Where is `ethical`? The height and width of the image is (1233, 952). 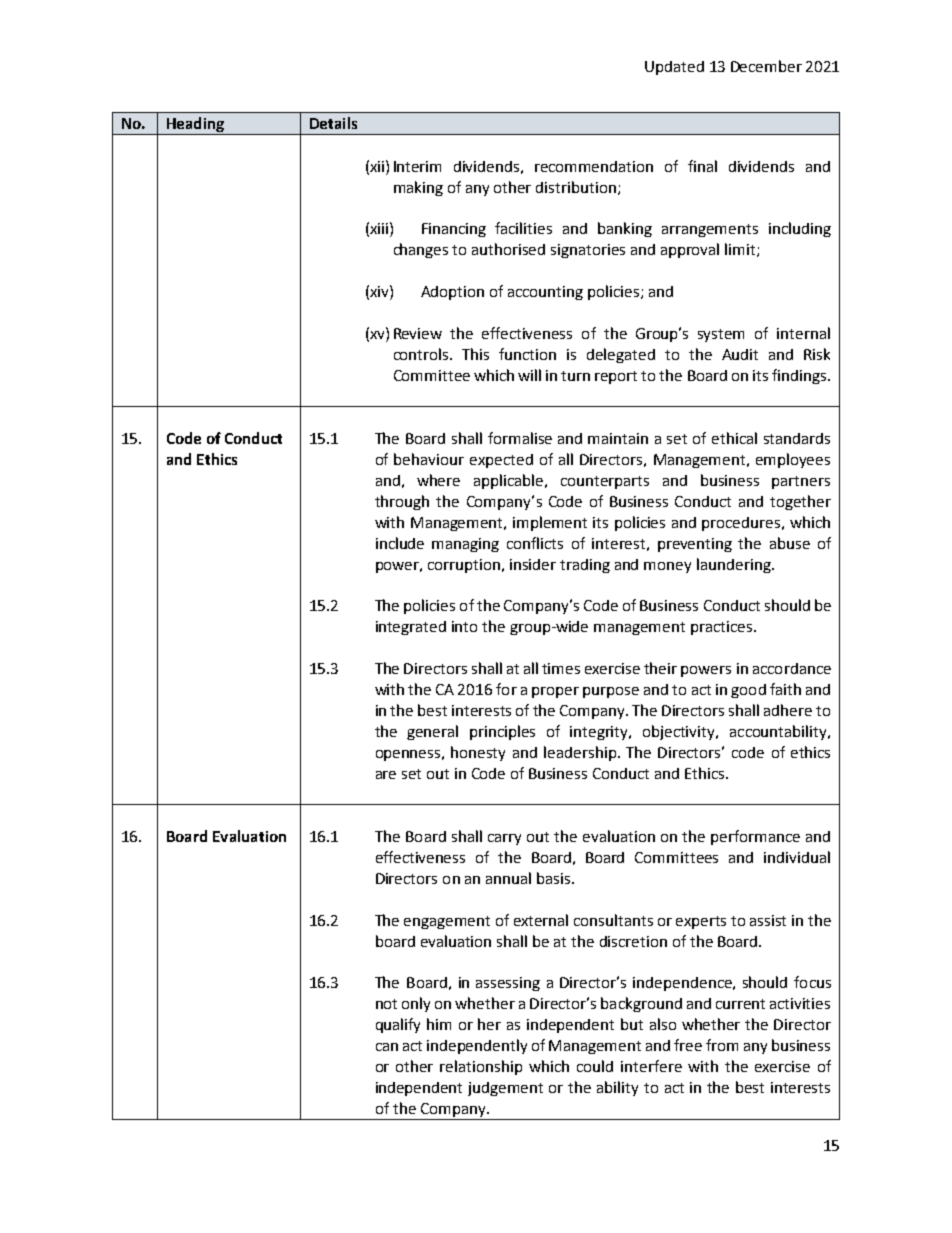
ethical is located at coordinates (734, 438).
